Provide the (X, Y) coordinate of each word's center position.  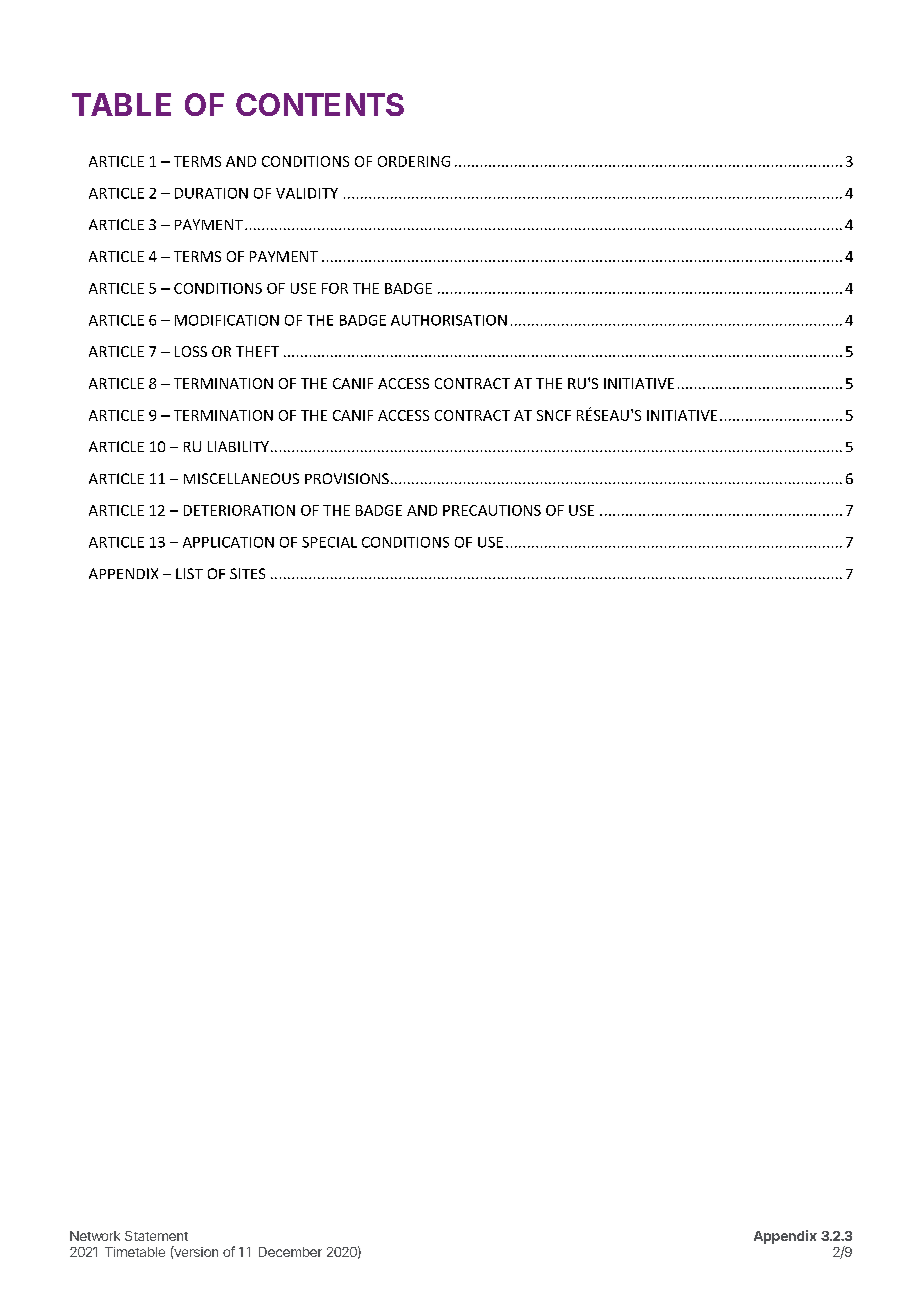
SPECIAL (329, 542)
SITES (247, 573)
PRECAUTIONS (492, 510)
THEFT (257, 351)
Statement (156, 1236)
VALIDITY (307, 193)
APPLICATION (228, 542)
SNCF (554, 415)
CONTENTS (320, 104)
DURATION (211, 193)
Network (95, 1236)
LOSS (191, 351)
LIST (189, 573)
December (290, 1252)
